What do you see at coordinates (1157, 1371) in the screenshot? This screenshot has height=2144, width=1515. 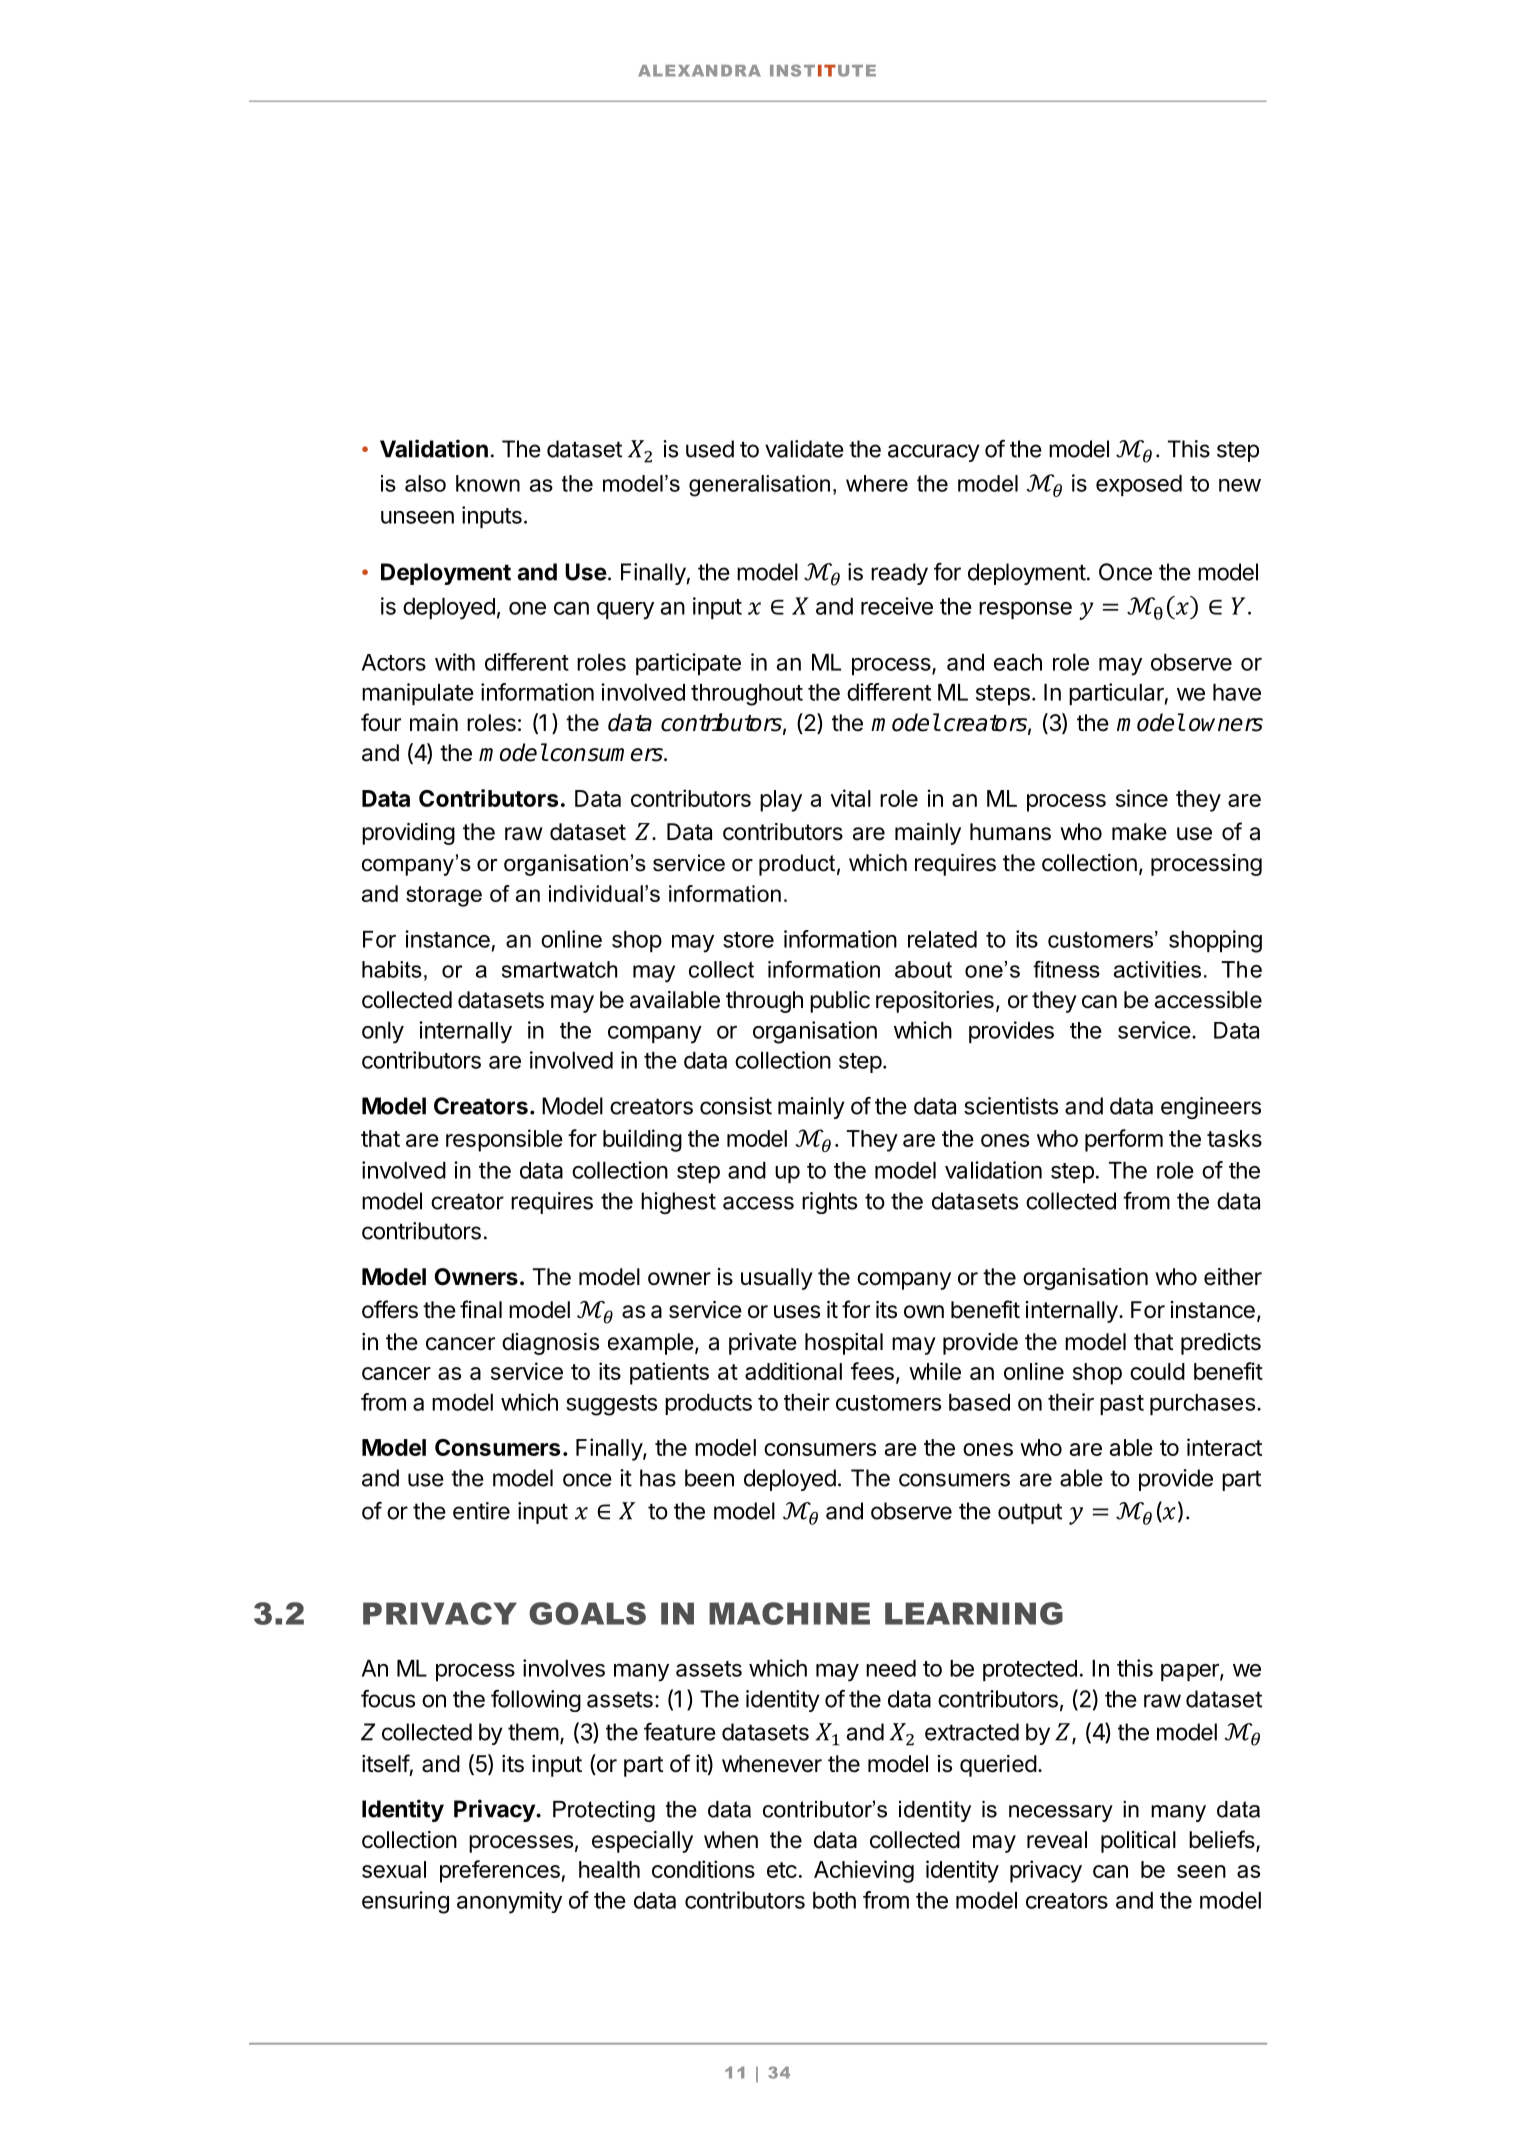 I see `could` at bounding box center [1157, 1371].
